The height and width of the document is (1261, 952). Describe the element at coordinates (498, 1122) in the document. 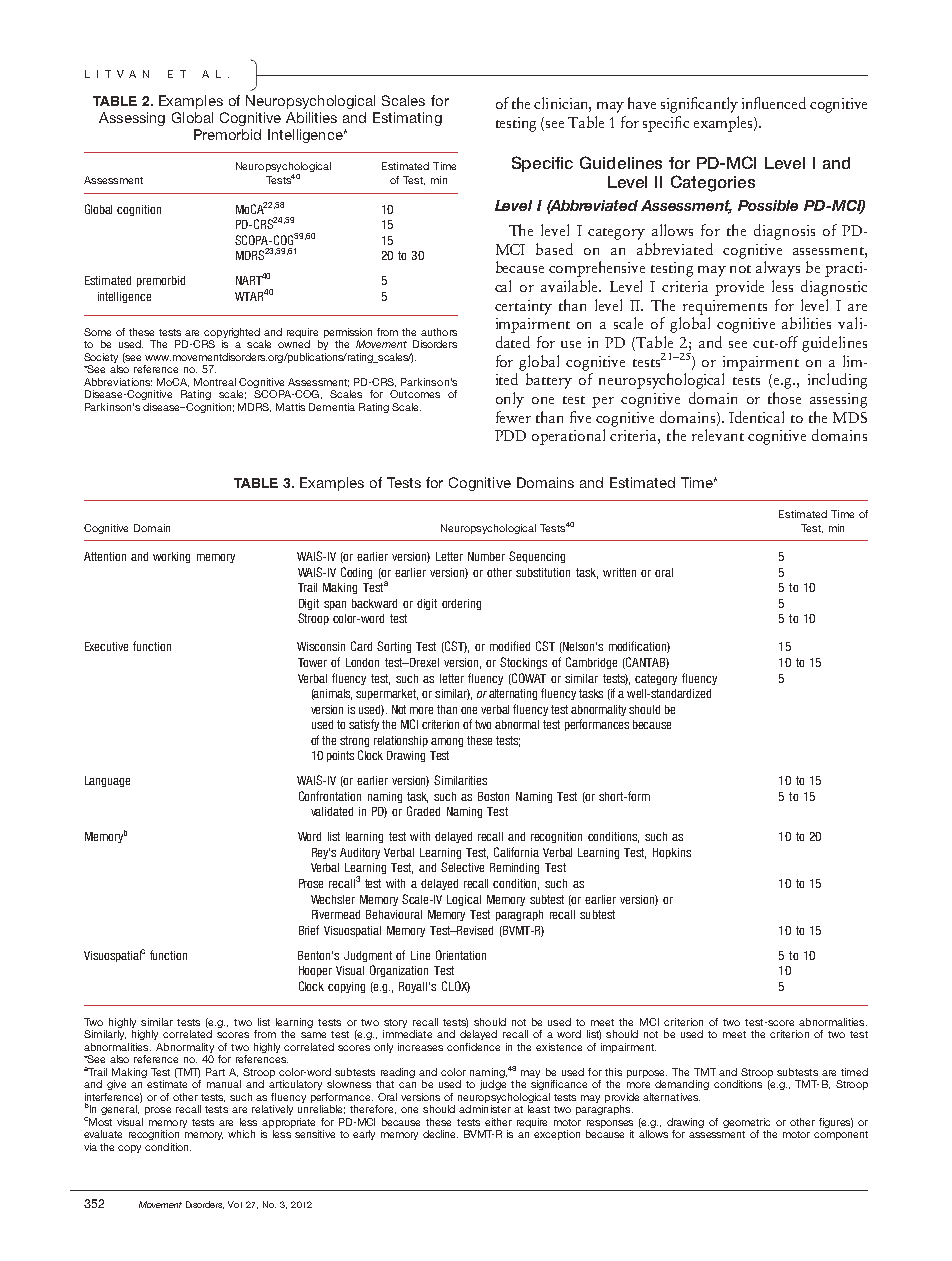

I see `either` at that location.
